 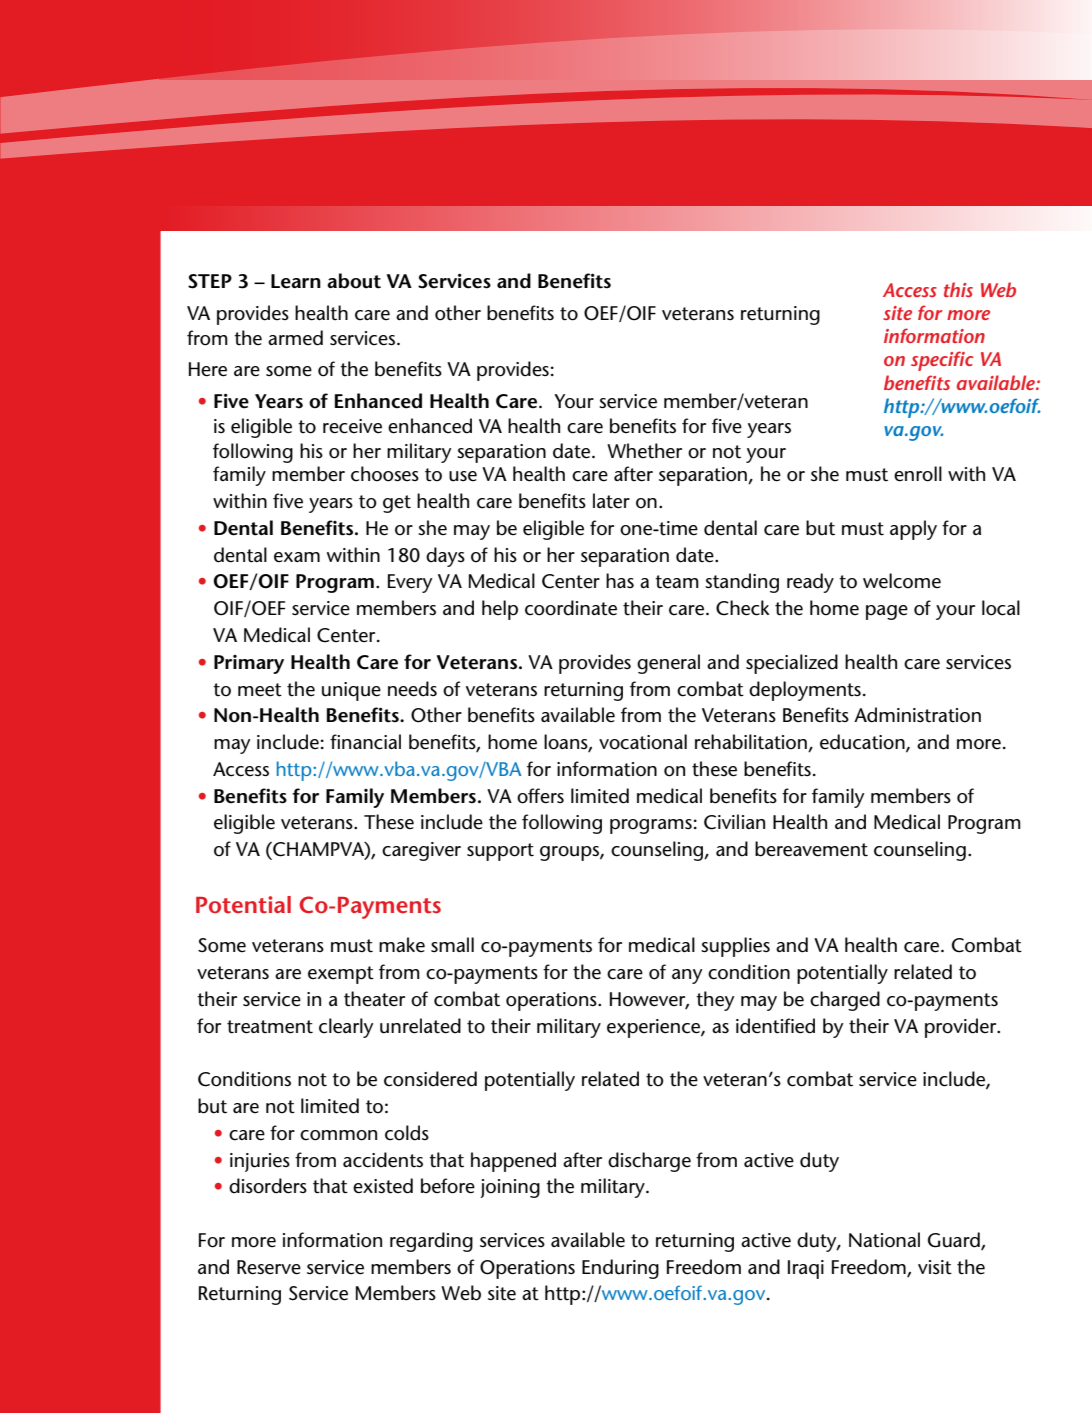 I want to click on Enduring, so click(x=620, y=1269).
